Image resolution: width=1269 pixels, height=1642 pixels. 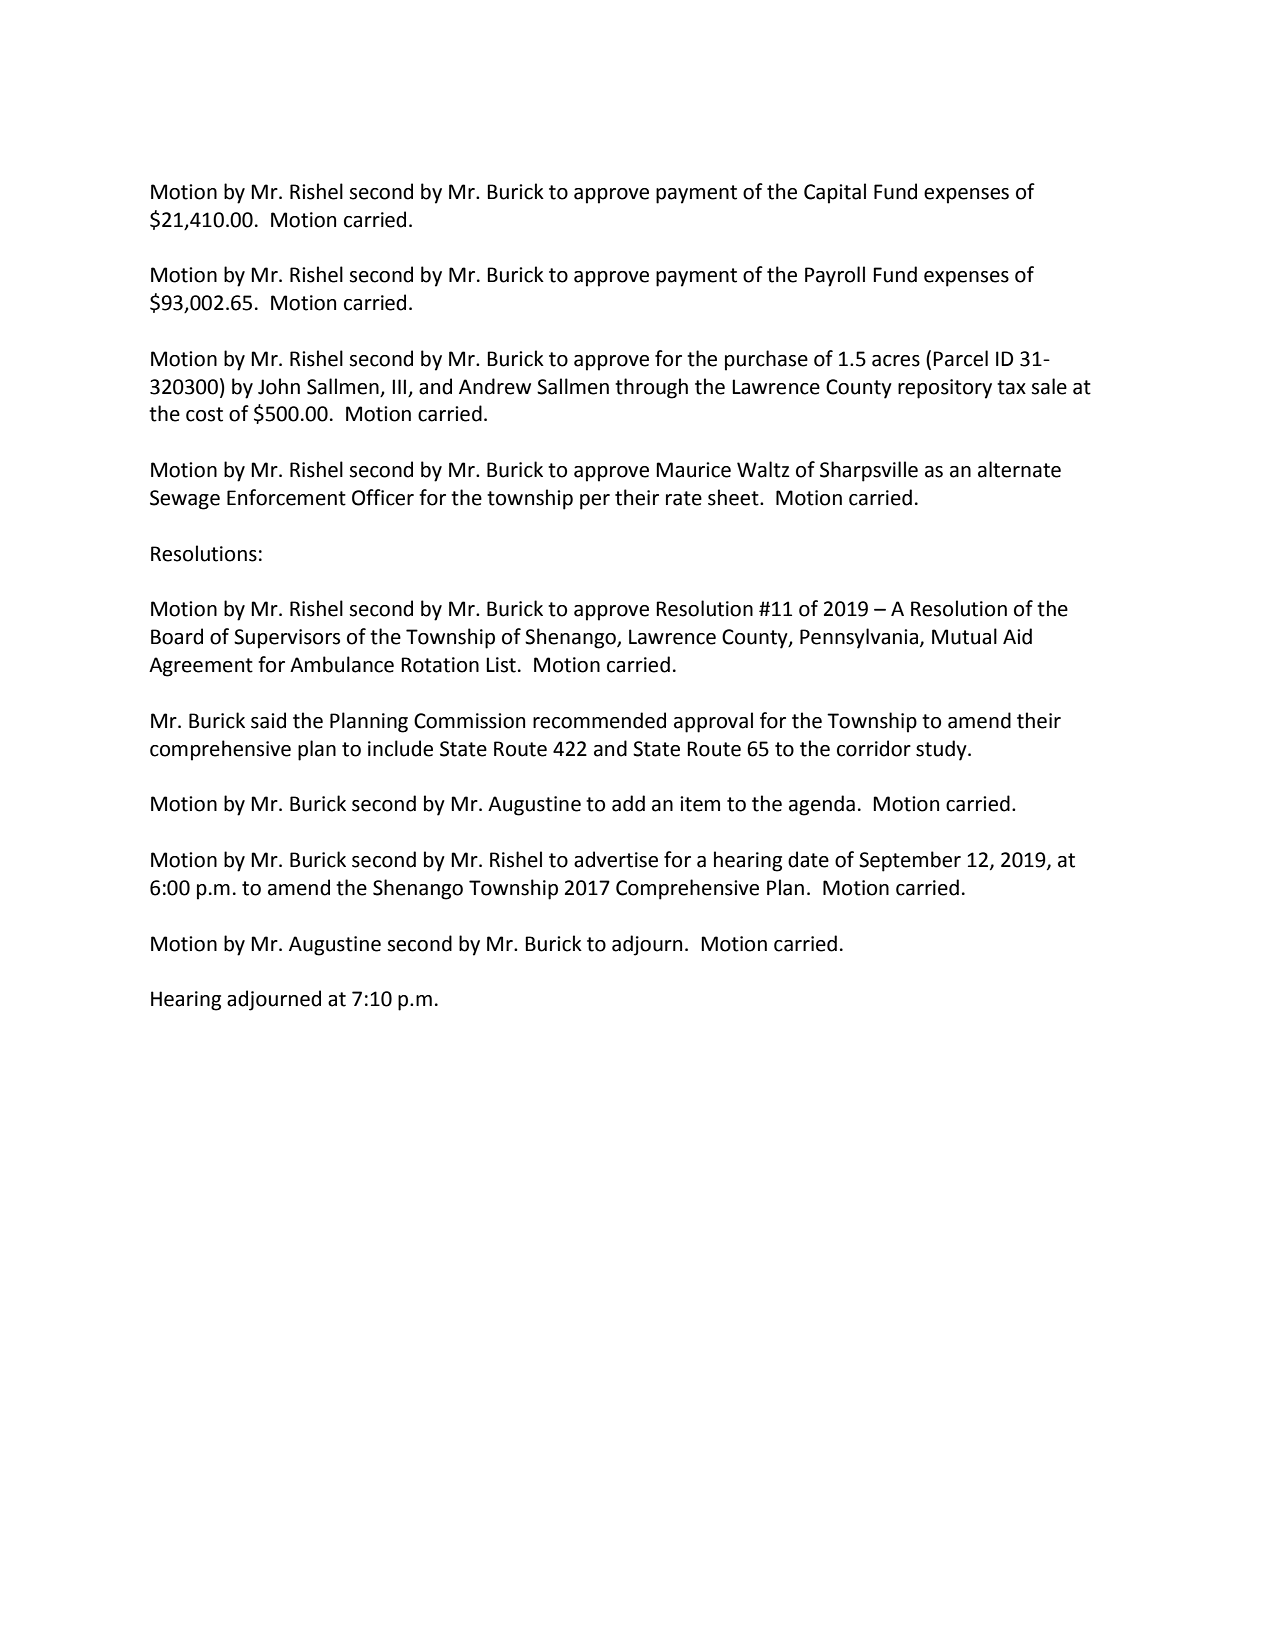 I want to click on include, so click(x=400, y=748).
